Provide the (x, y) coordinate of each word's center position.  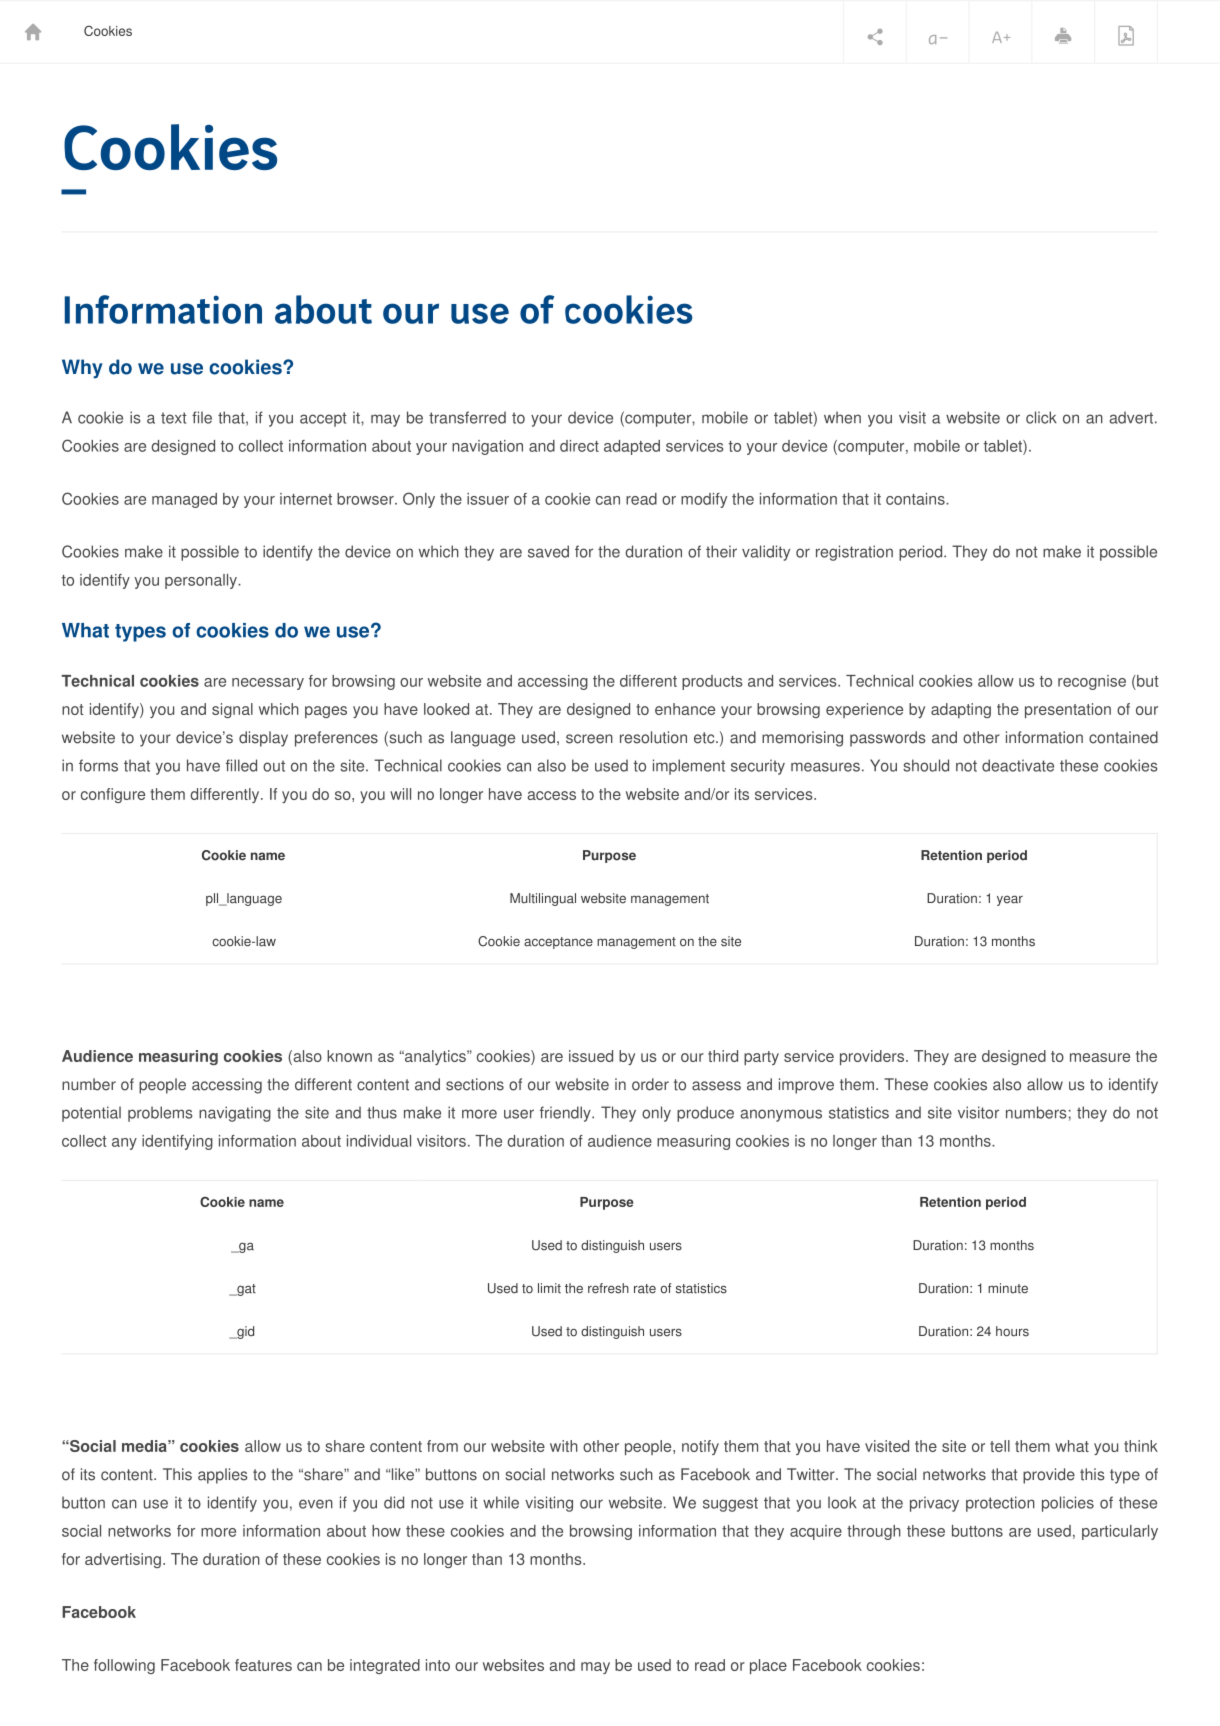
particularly (1120, 1532)
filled (241, 765)
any (124, 1144)
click (1041, 417)
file (202, 417)
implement (689, 767)
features (263, 1665)
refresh (608, 1288)
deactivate (1018, 765)
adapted (632, 447)
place (768, 1666)
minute (1008, 1288)
